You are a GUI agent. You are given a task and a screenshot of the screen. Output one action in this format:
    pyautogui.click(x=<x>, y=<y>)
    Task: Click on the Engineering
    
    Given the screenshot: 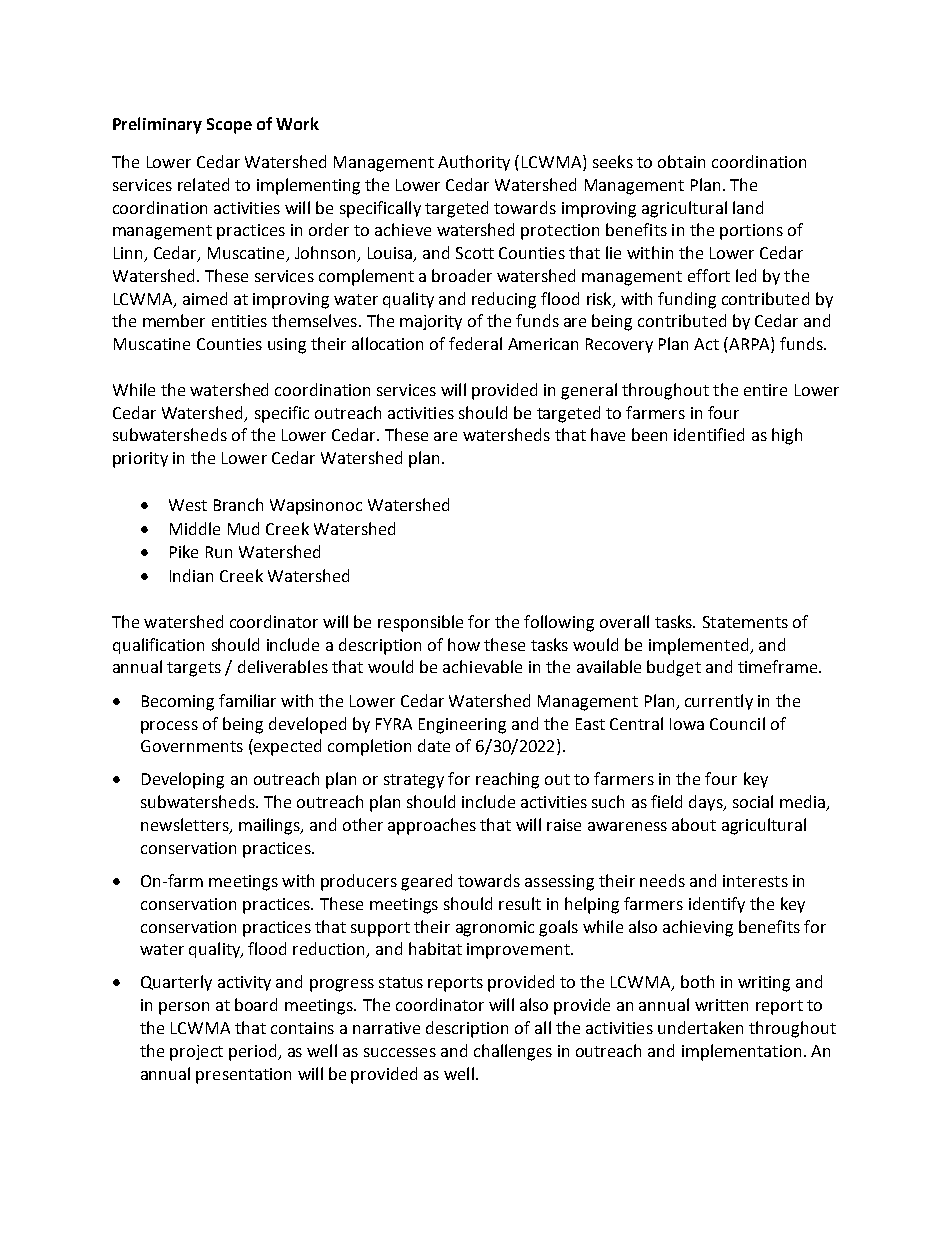 What is the action you would take?
    pyautogui.click(x=462, y=726)
